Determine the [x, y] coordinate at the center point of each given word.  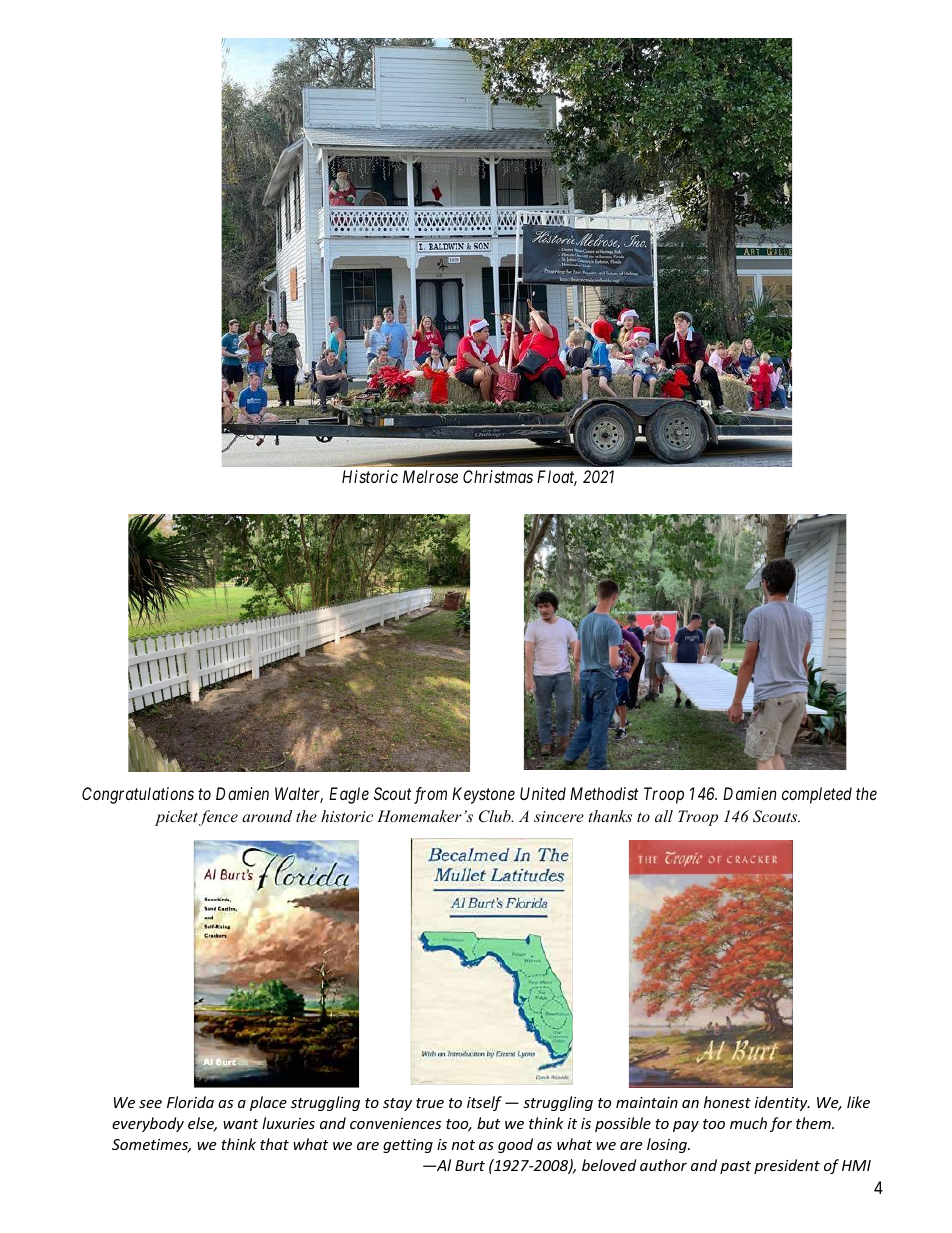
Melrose [430, 476]
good [515, 1145]
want [240, 1124]
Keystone [483, 795]
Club [496, 816]
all [664, 816]
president [787, 1166]
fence [218, 818]
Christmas [498, 476]
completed [817, 795]
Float [557, 478]
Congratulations [138, 795]
